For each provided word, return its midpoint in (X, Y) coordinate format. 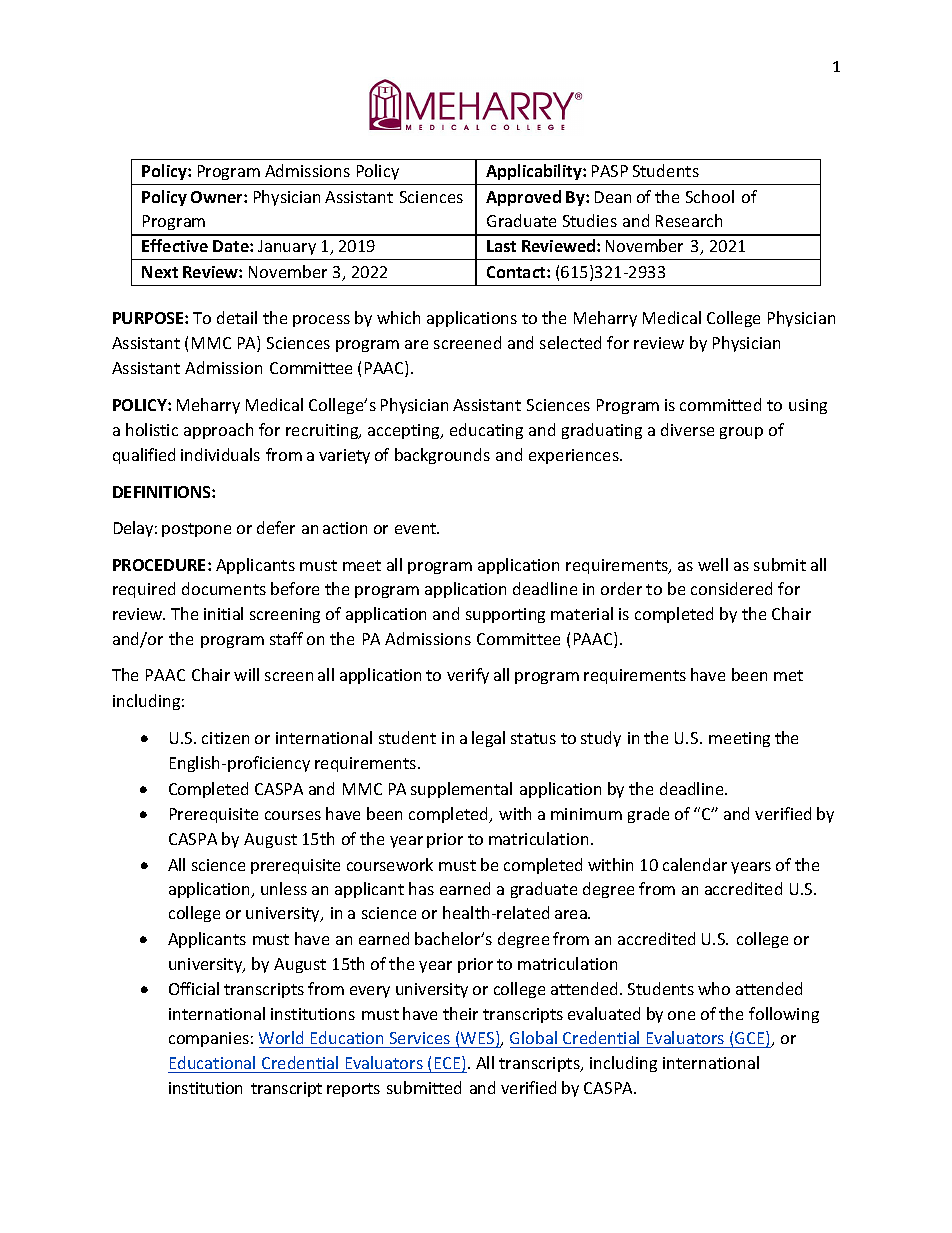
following (784, 1015)
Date (232, 246)
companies (209, 1039)
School (710, 196)
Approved (523, 198)
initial (223, 613)
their (460, 1013)
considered (731, 588)
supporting (505, 615)
